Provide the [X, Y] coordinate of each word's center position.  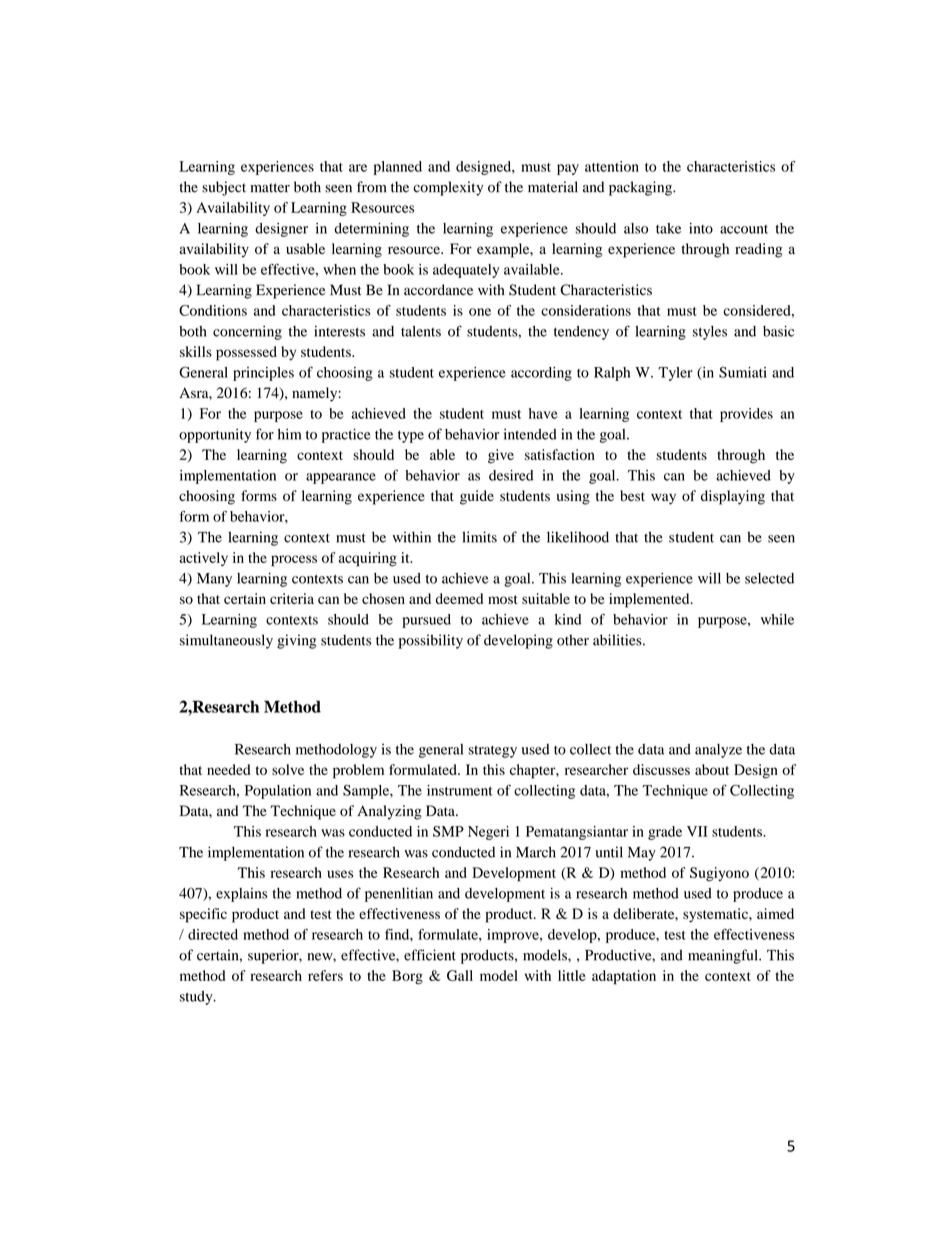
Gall [460, 975]
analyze [718, 751]
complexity [448, 188]
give [501, 456]
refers [325, 975]
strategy [493, 751]
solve [288, 769]
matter [270, 188]
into [701, 228]
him [289, 434]
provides [746, 415]
